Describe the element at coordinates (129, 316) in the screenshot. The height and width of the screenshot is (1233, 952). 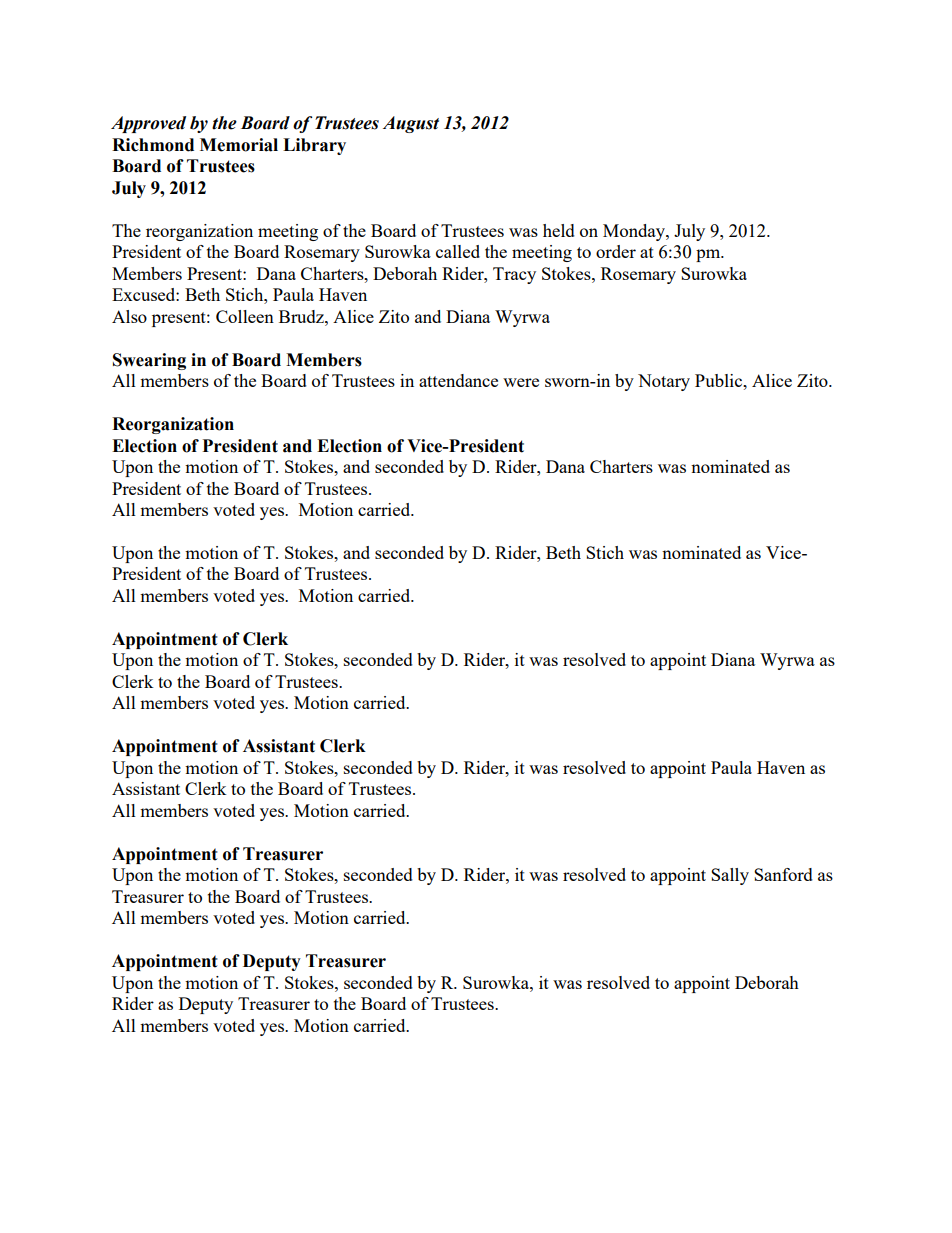
I see `Also` at that location.
